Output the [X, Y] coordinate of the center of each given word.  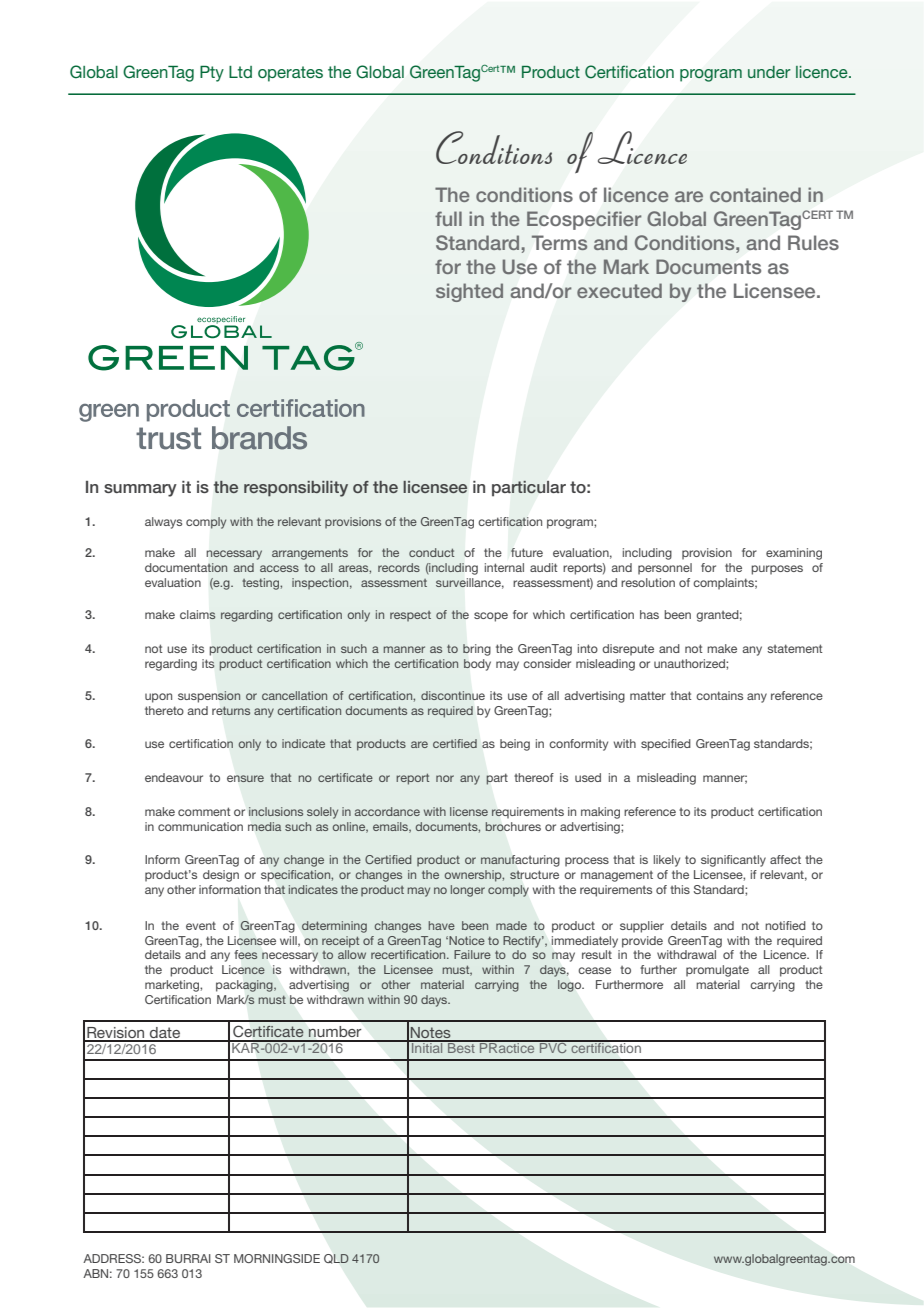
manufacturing [520, 861]
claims [198, 614]
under [769, 72]
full [448, 218]
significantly [733, 861]
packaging [245, 986]
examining [794, 554]
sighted [469, 292]
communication [200, 826]
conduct [431, 552]
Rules [813, 242]
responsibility [296, 489]
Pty [212, 74]
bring [477, 650]
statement [795, 648]
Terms [559, 243]
